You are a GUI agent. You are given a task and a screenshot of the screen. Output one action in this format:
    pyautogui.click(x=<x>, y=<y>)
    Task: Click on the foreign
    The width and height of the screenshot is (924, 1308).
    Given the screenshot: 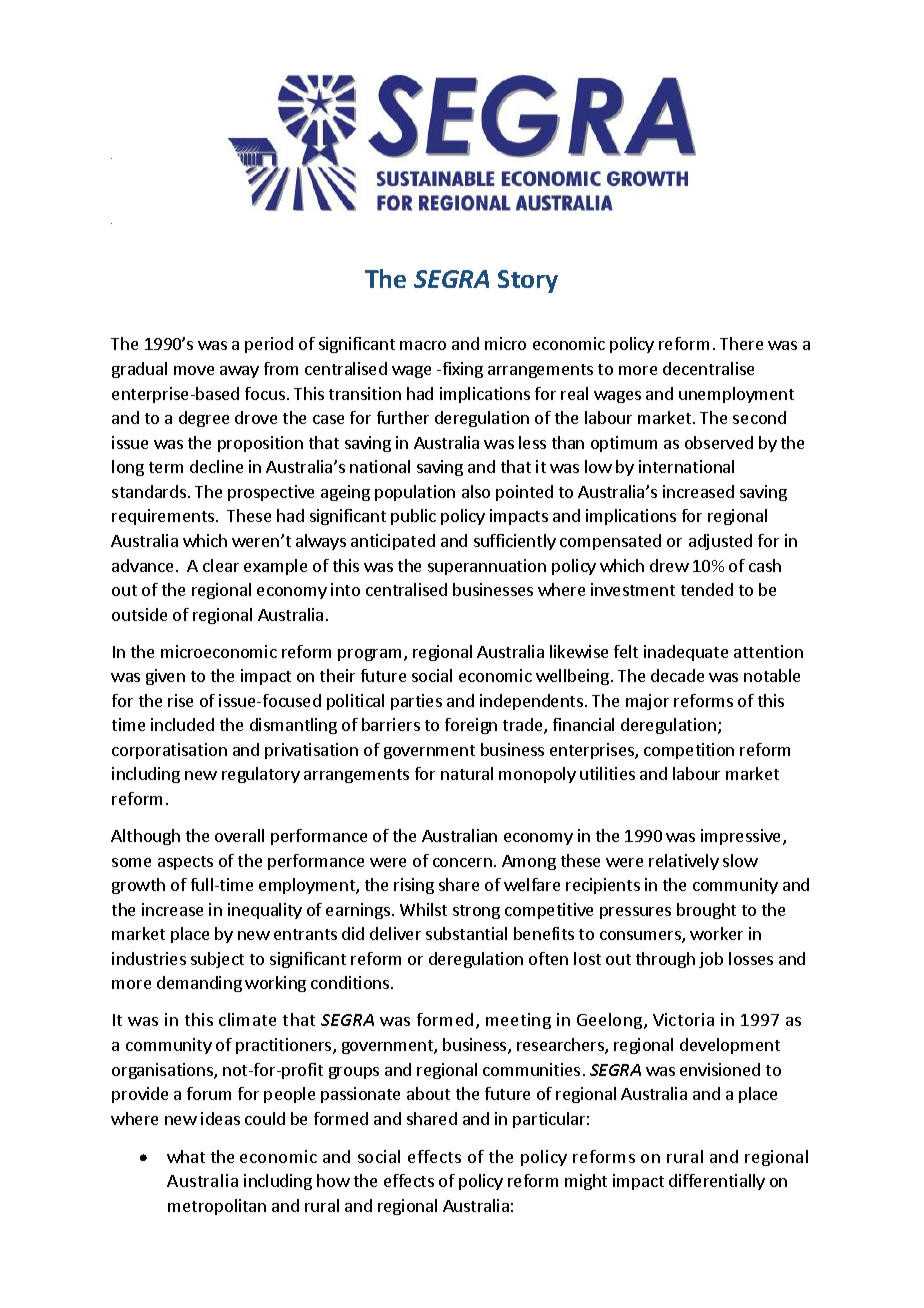 What is the action you would take?
    pyautogui.click(x=471, y=726)
